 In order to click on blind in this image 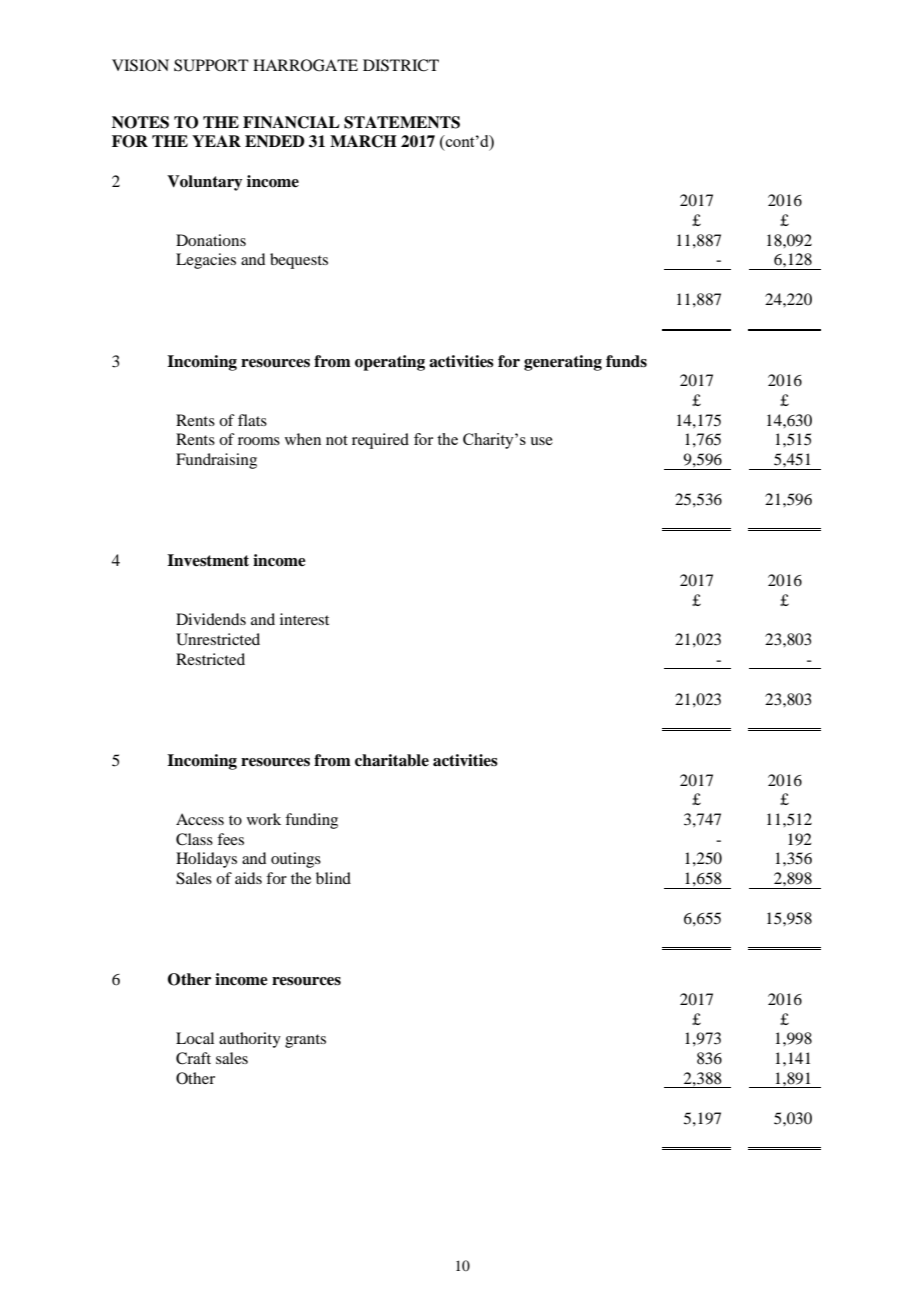, I will do `click(333, 878)`.
